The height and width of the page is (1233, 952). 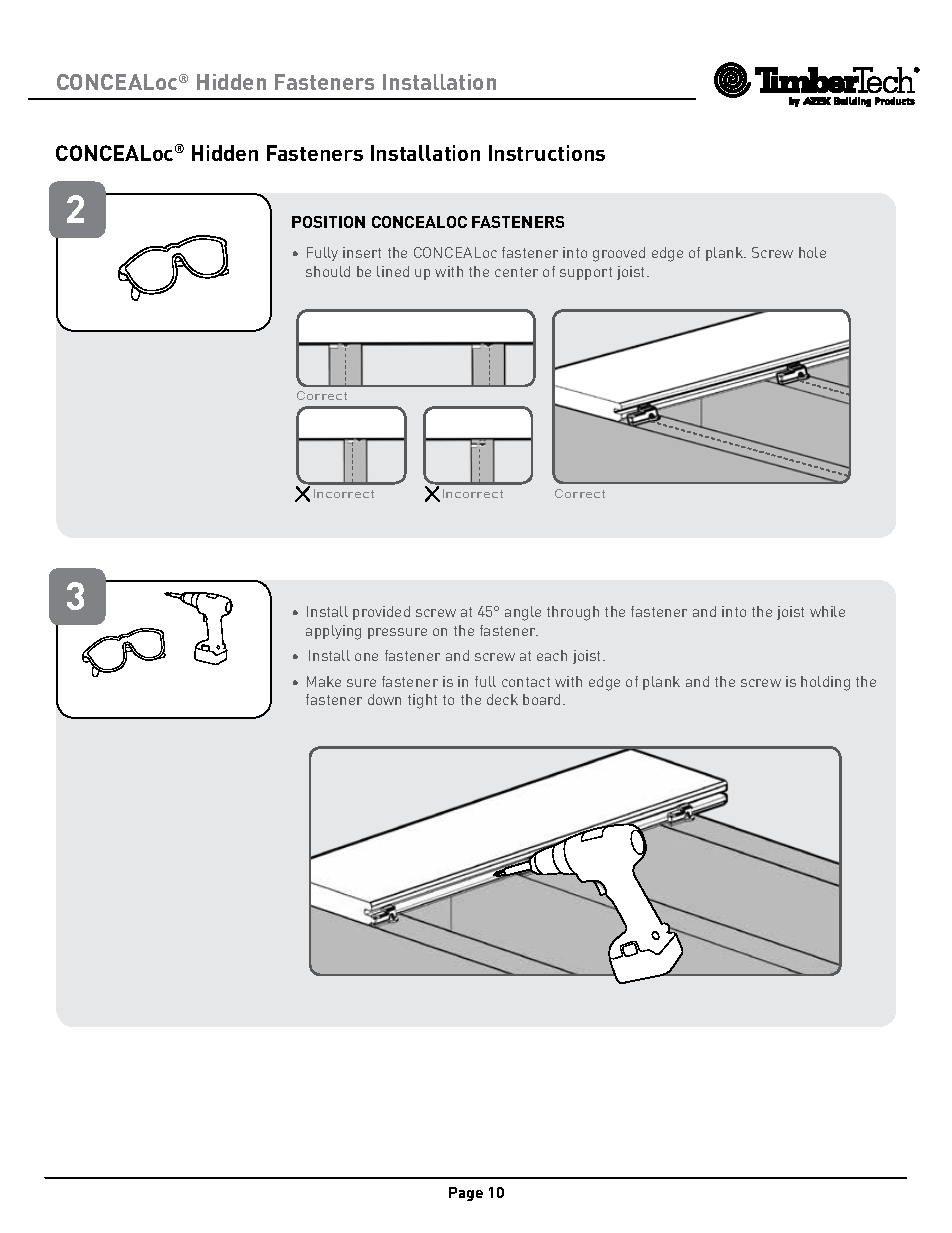 I want to click on while, so click(x=827, y=611).
